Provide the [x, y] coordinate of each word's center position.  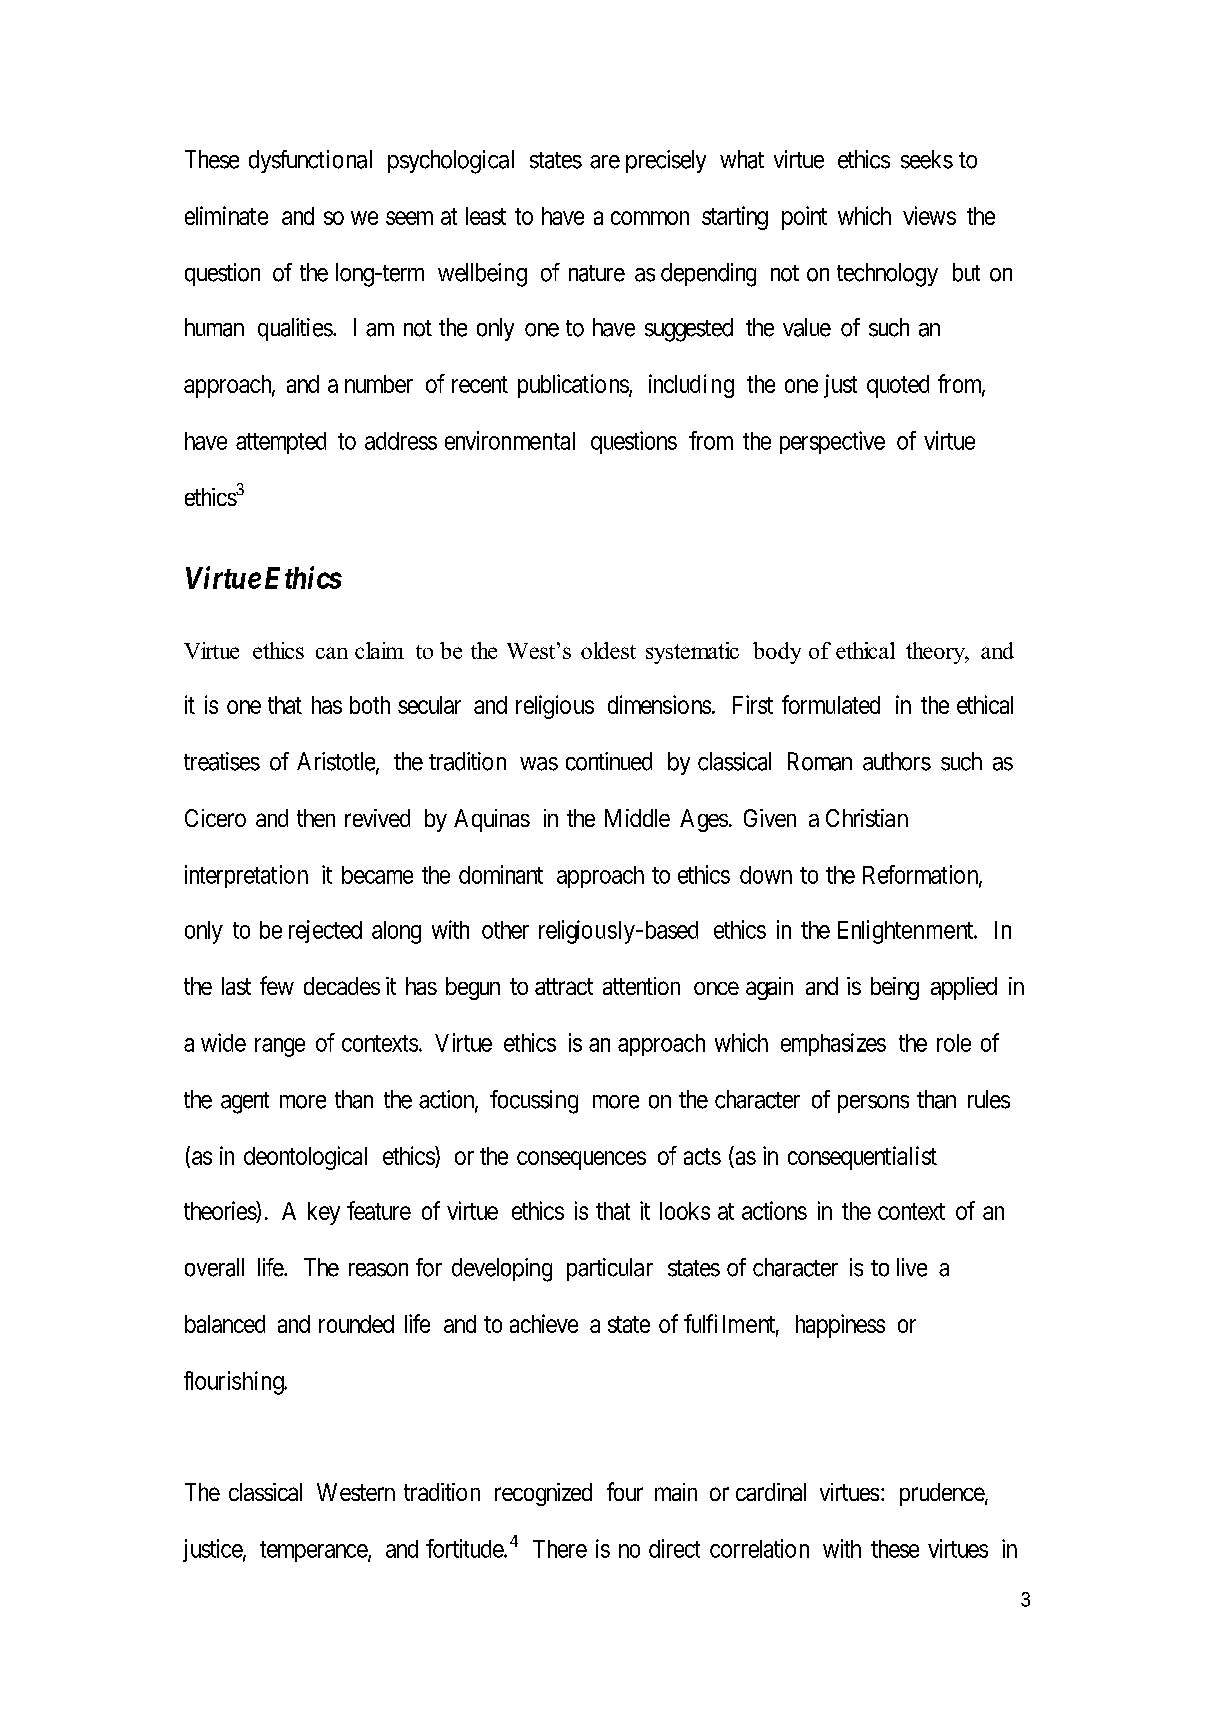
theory [937, 653]
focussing [534, 1102]
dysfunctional [310, 161]
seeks [927, 159]
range [280, 1047]
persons [873, 1104]
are [605, 162]
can [332, 653]
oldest [608, 650]
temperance [314, 1551]
